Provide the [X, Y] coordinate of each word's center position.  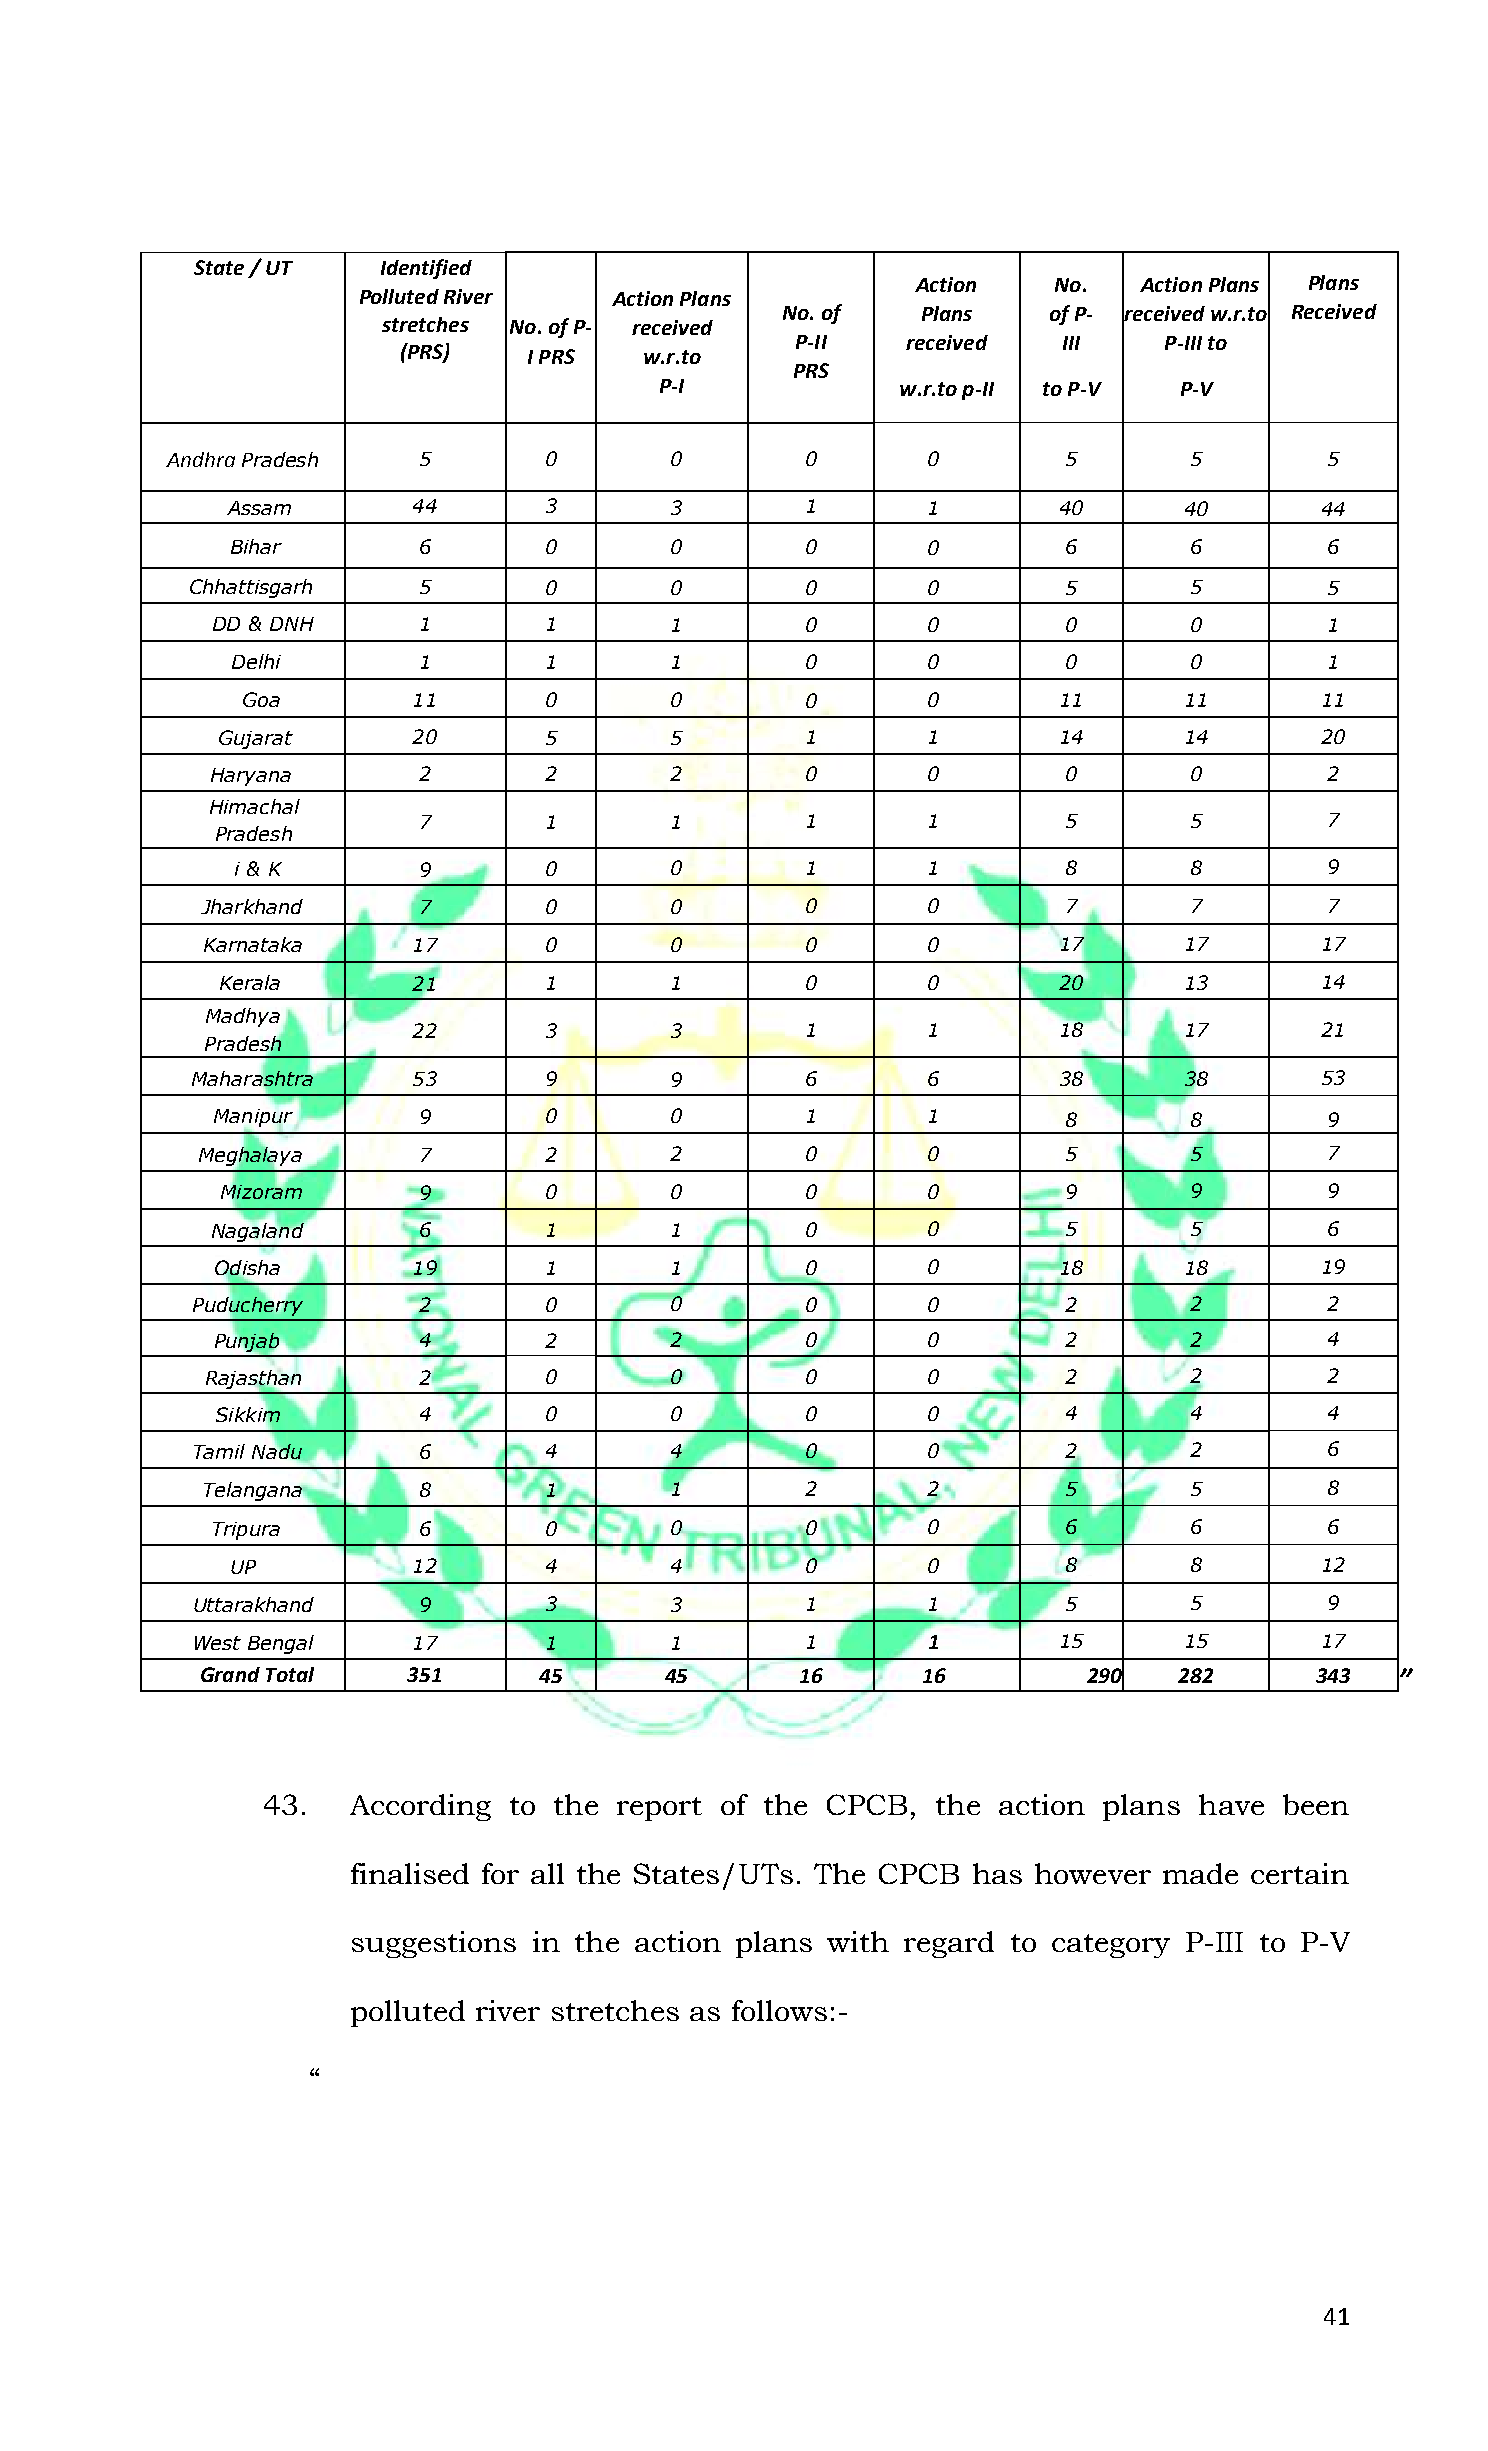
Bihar [256, 546]
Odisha [247, 1269]
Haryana [251, 777]
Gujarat [256, 739]
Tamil [219, 1451]
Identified [426, 269]
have [1231, 1804]
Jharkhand [252, 906]
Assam [259, 508]
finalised [410, 1873]
